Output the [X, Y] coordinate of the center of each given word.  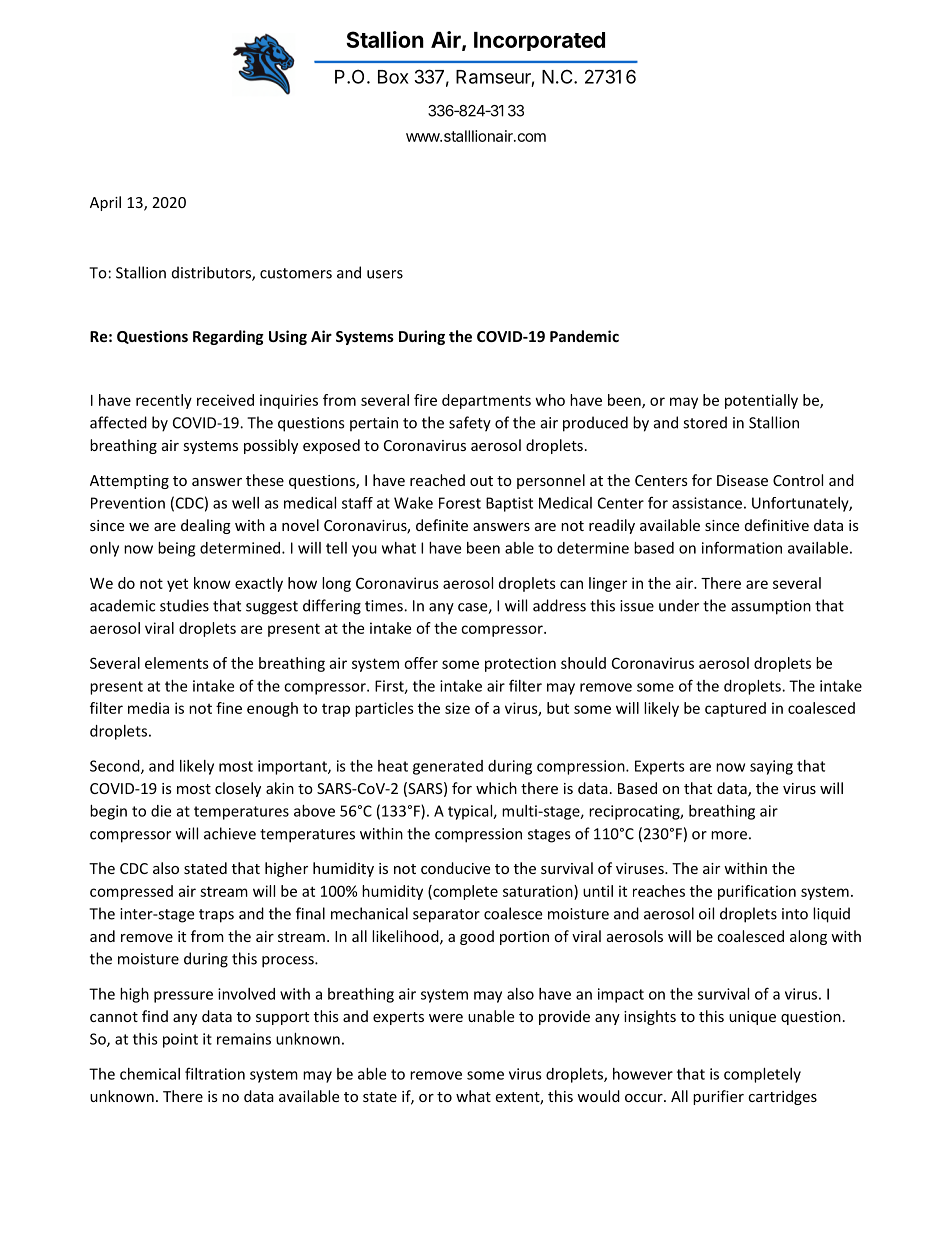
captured [735, 709]
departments [486, 401]
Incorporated [539, 41]
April [105, 203]
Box [393, 77]
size [457, 708]
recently [164, 401]
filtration [215, 1074]
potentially [761, 401]
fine [229, 708]
